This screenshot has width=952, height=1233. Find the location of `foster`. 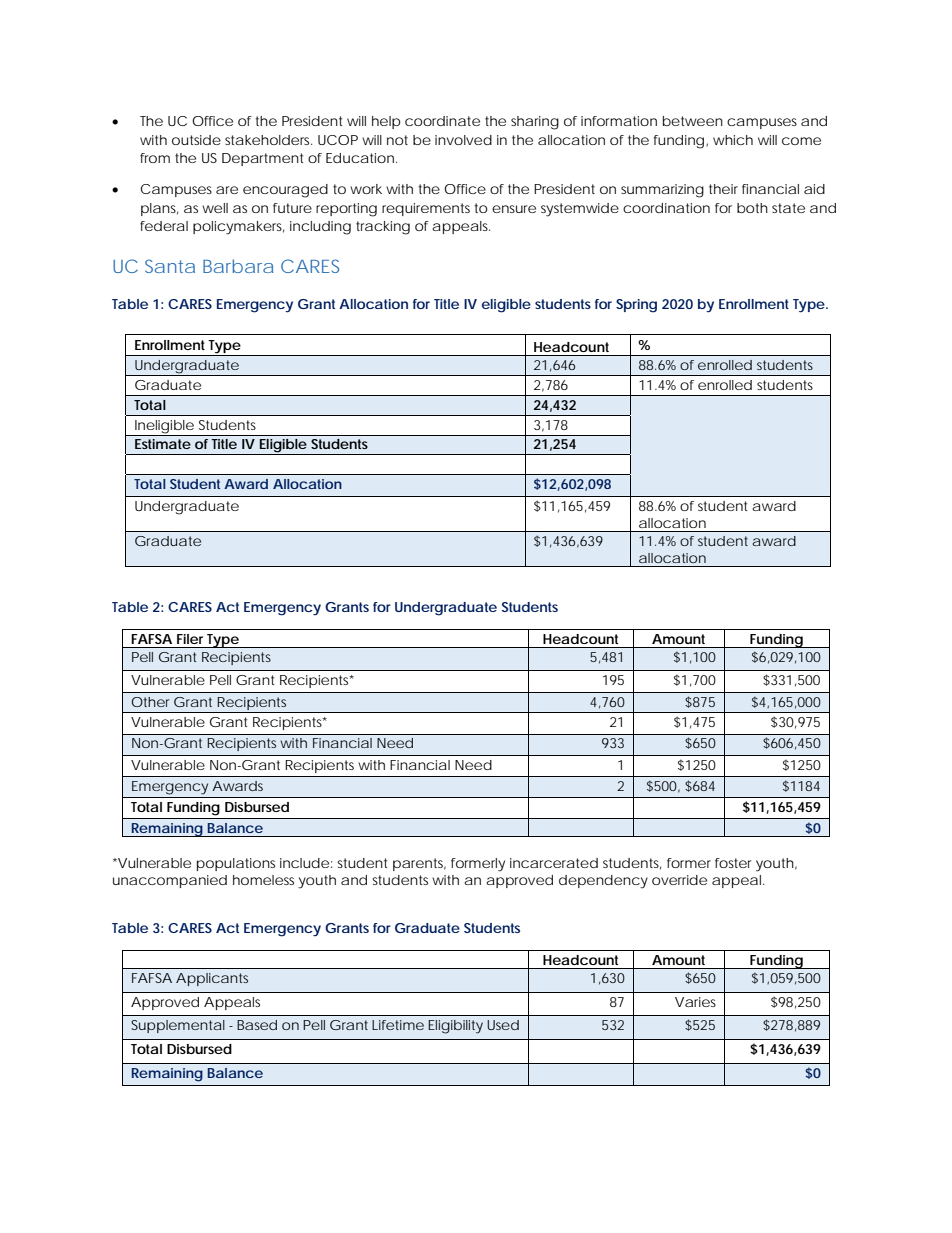

foster is located at coordinates (733, 863).
